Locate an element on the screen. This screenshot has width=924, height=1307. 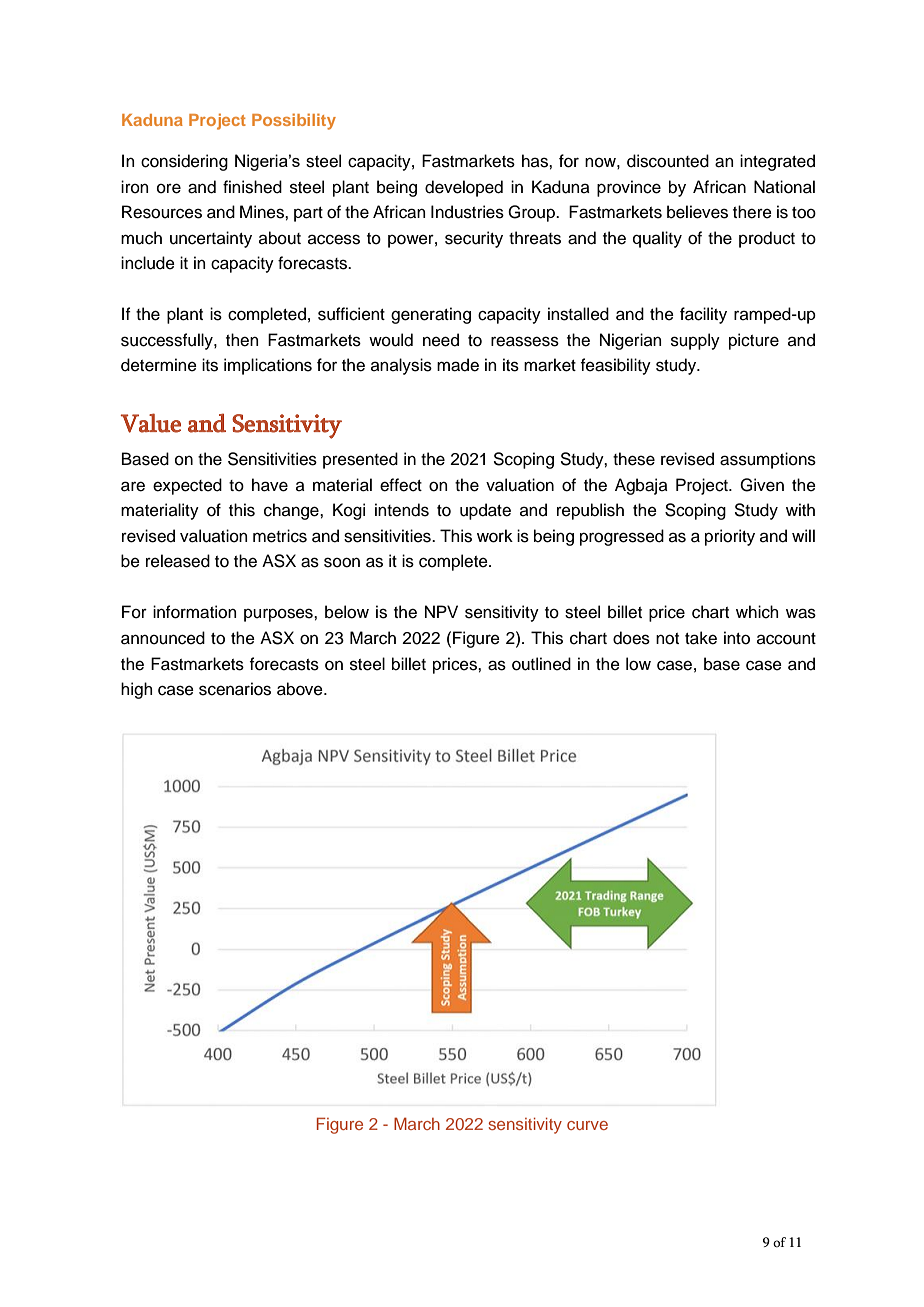
take is located at coordinates (701, 638).
